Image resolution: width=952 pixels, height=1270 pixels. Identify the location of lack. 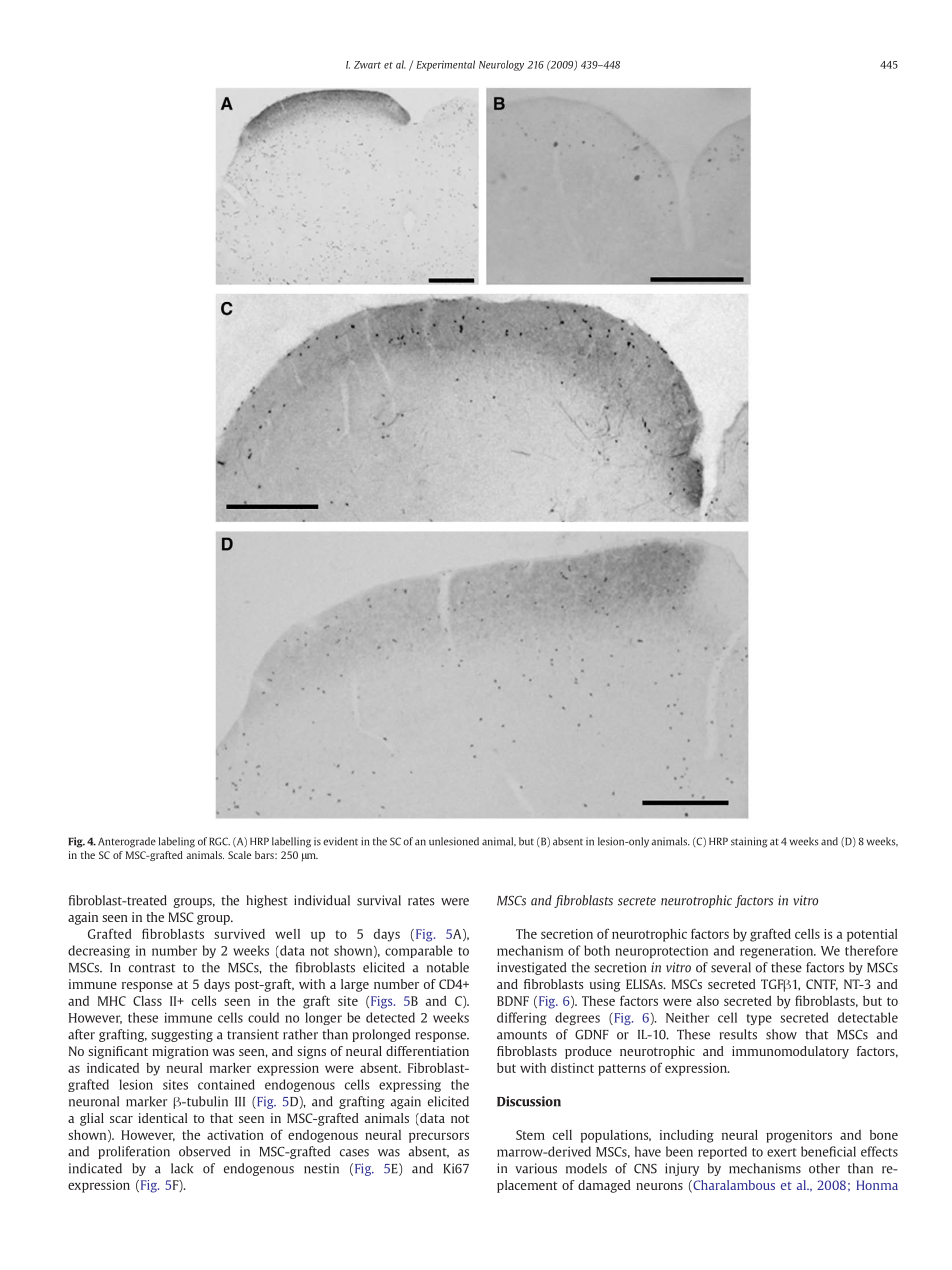
(182, 1168).
